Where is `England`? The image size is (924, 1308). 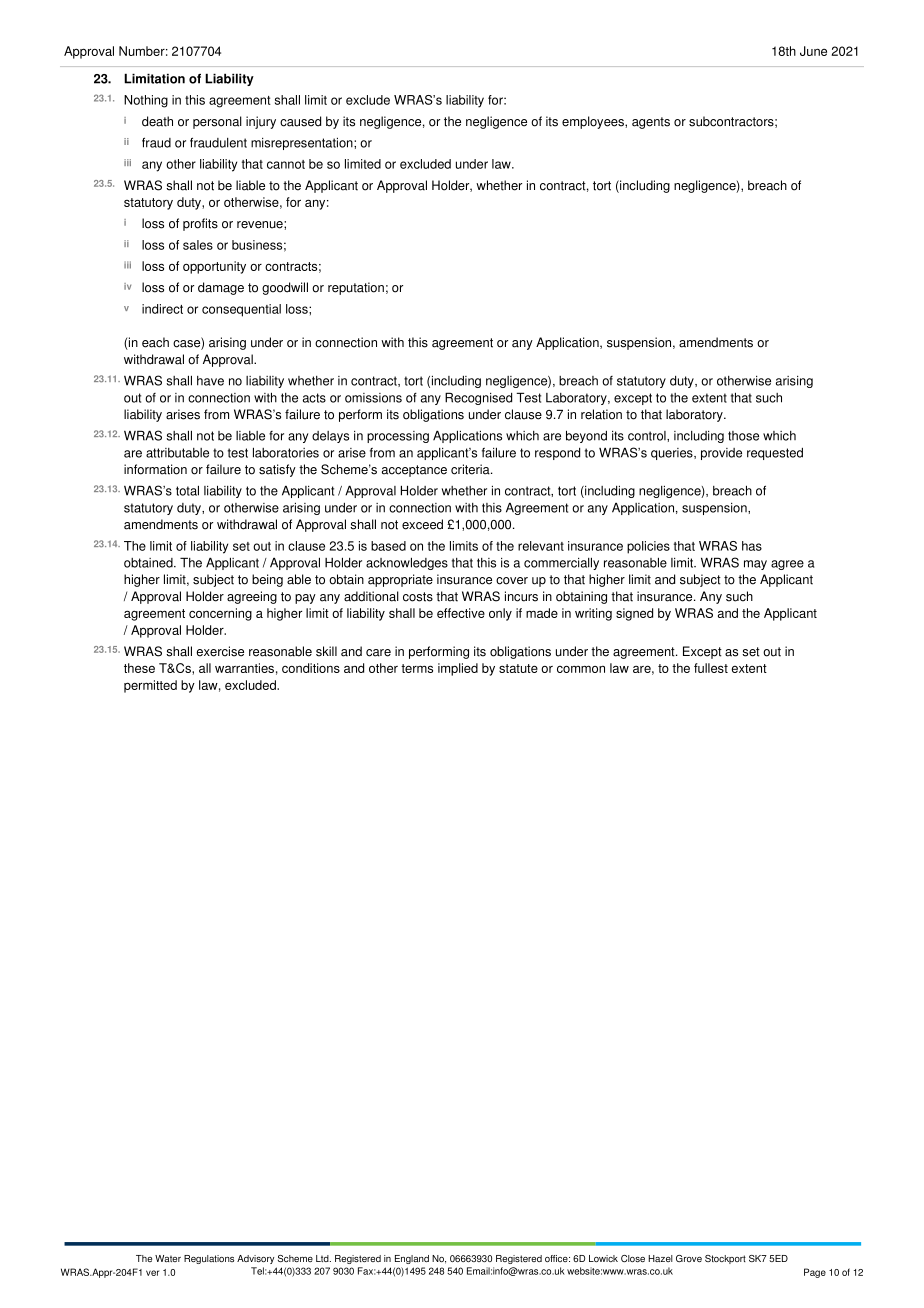 England is located at coordinates (412, 1259).
